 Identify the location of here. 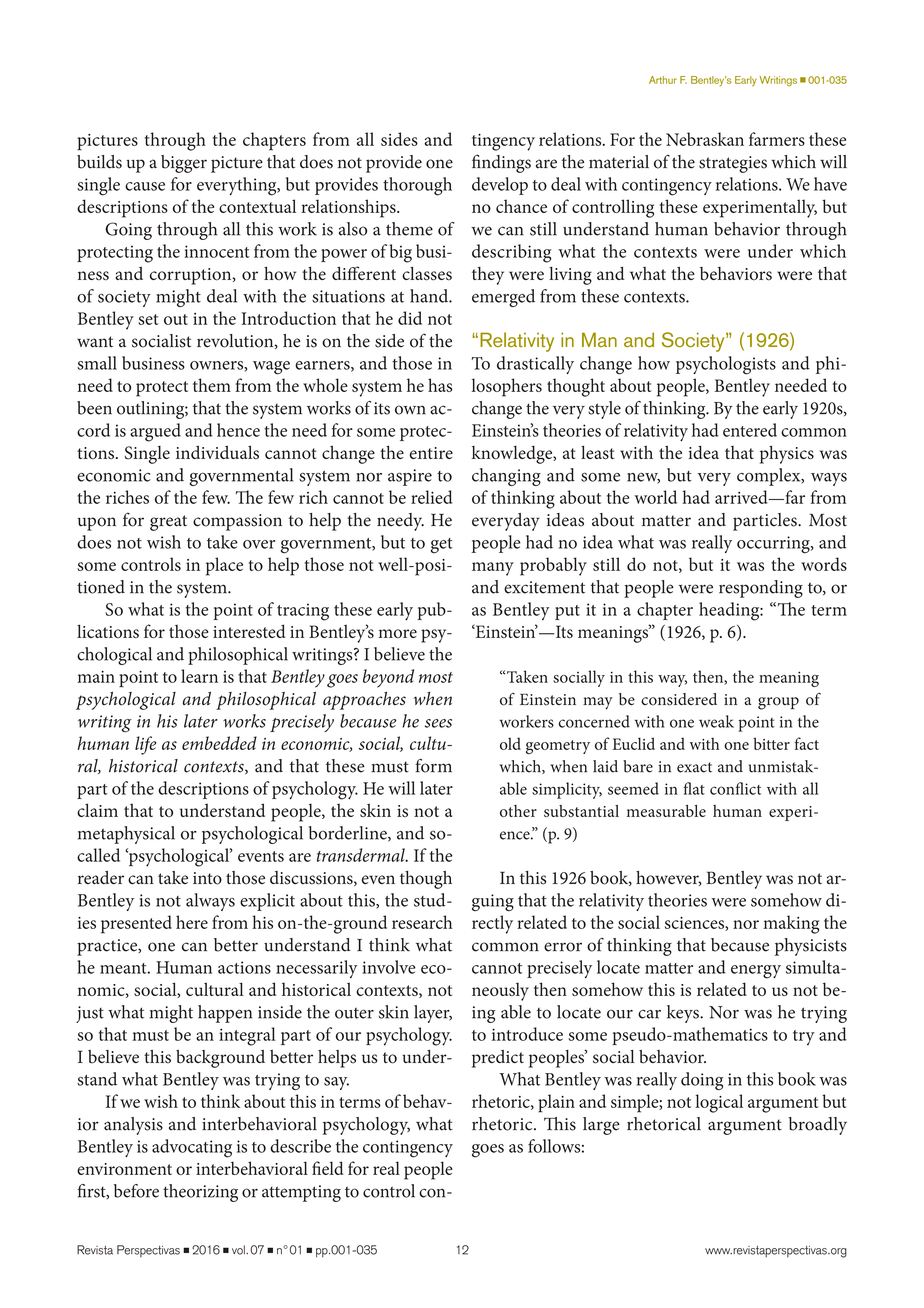
(192, 922).
